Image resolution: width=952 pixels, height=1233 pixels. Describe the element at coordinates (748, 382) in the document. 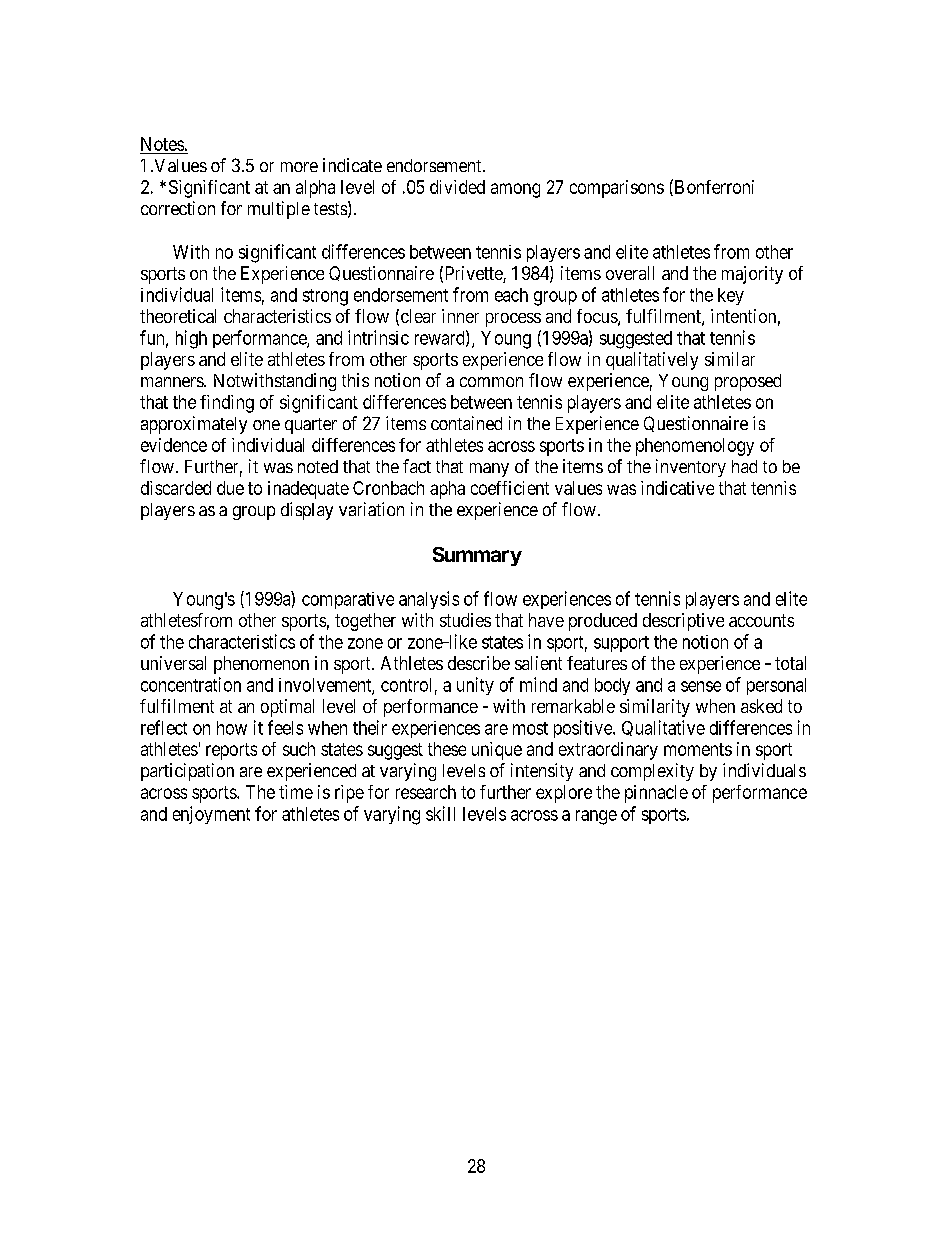

I see `proposed` at that location.
